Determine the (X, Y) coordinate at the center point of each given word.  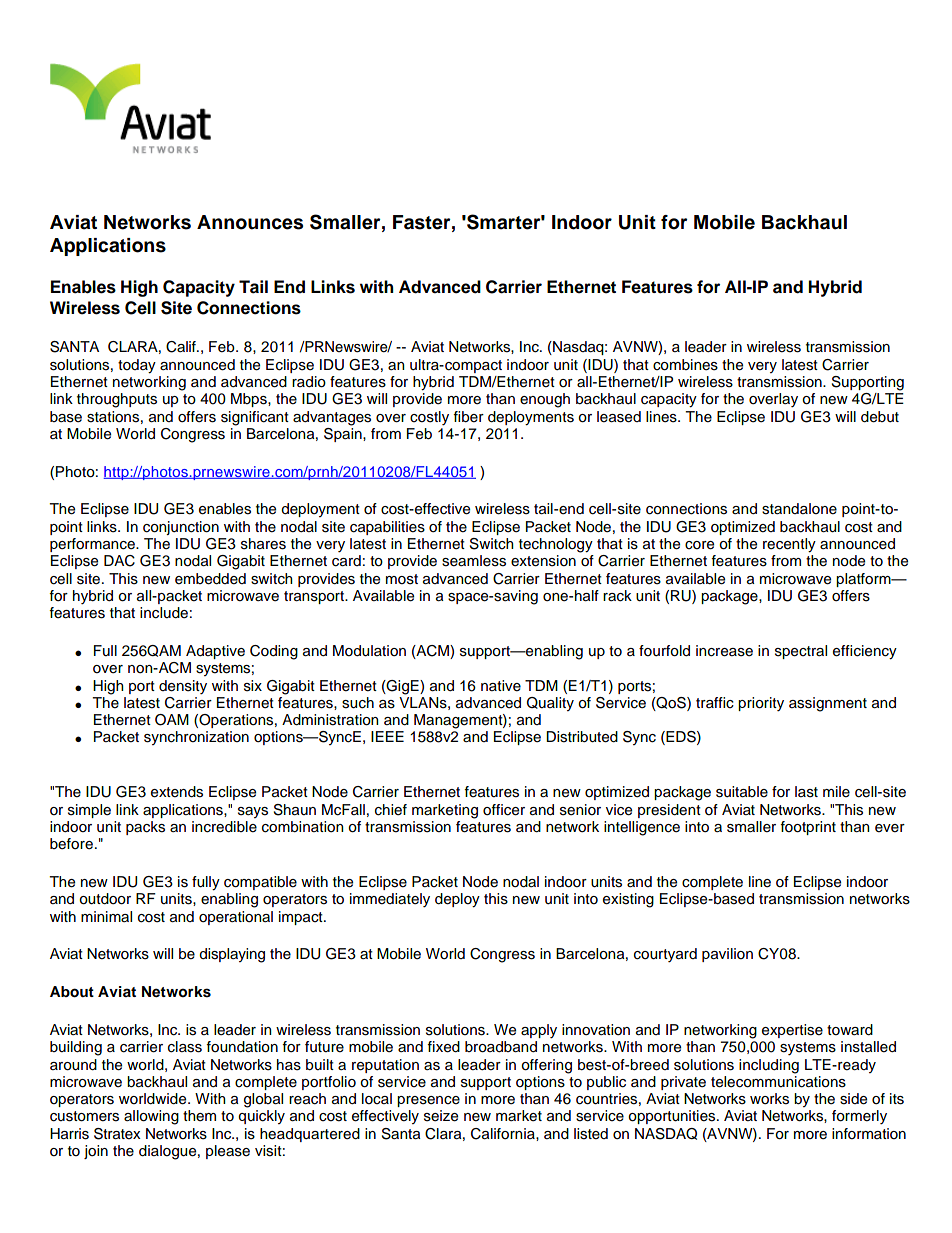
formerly (859, 1117)
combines (685, 365)
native (501, 686)
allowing (151, 1117)
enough (545, 400)
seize (441, 1116)
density (183, 687)
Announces (250, 222)
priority (761, 704)
